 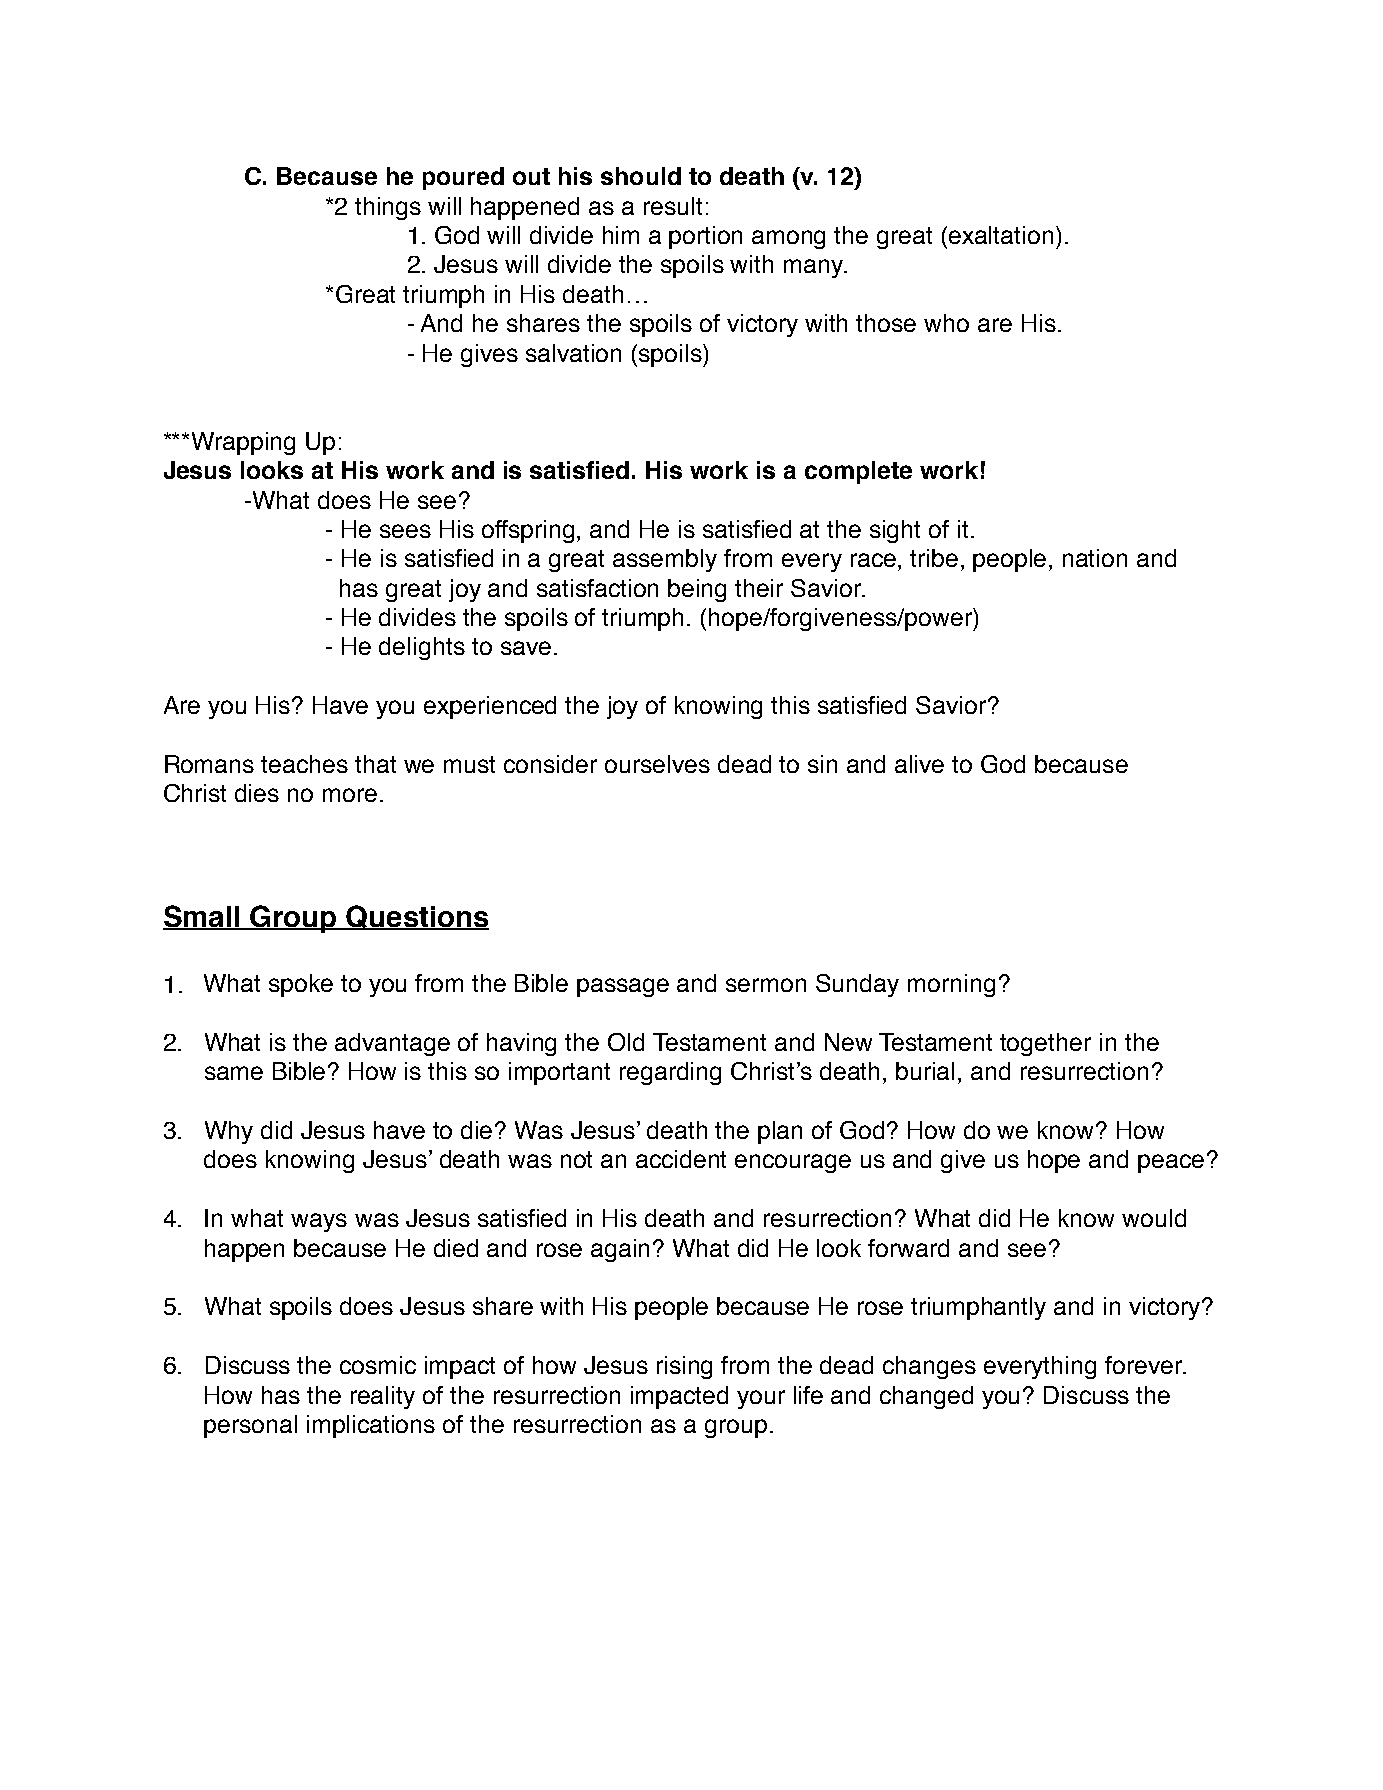 I want to click on assembly, so click(x=665, y=560).
